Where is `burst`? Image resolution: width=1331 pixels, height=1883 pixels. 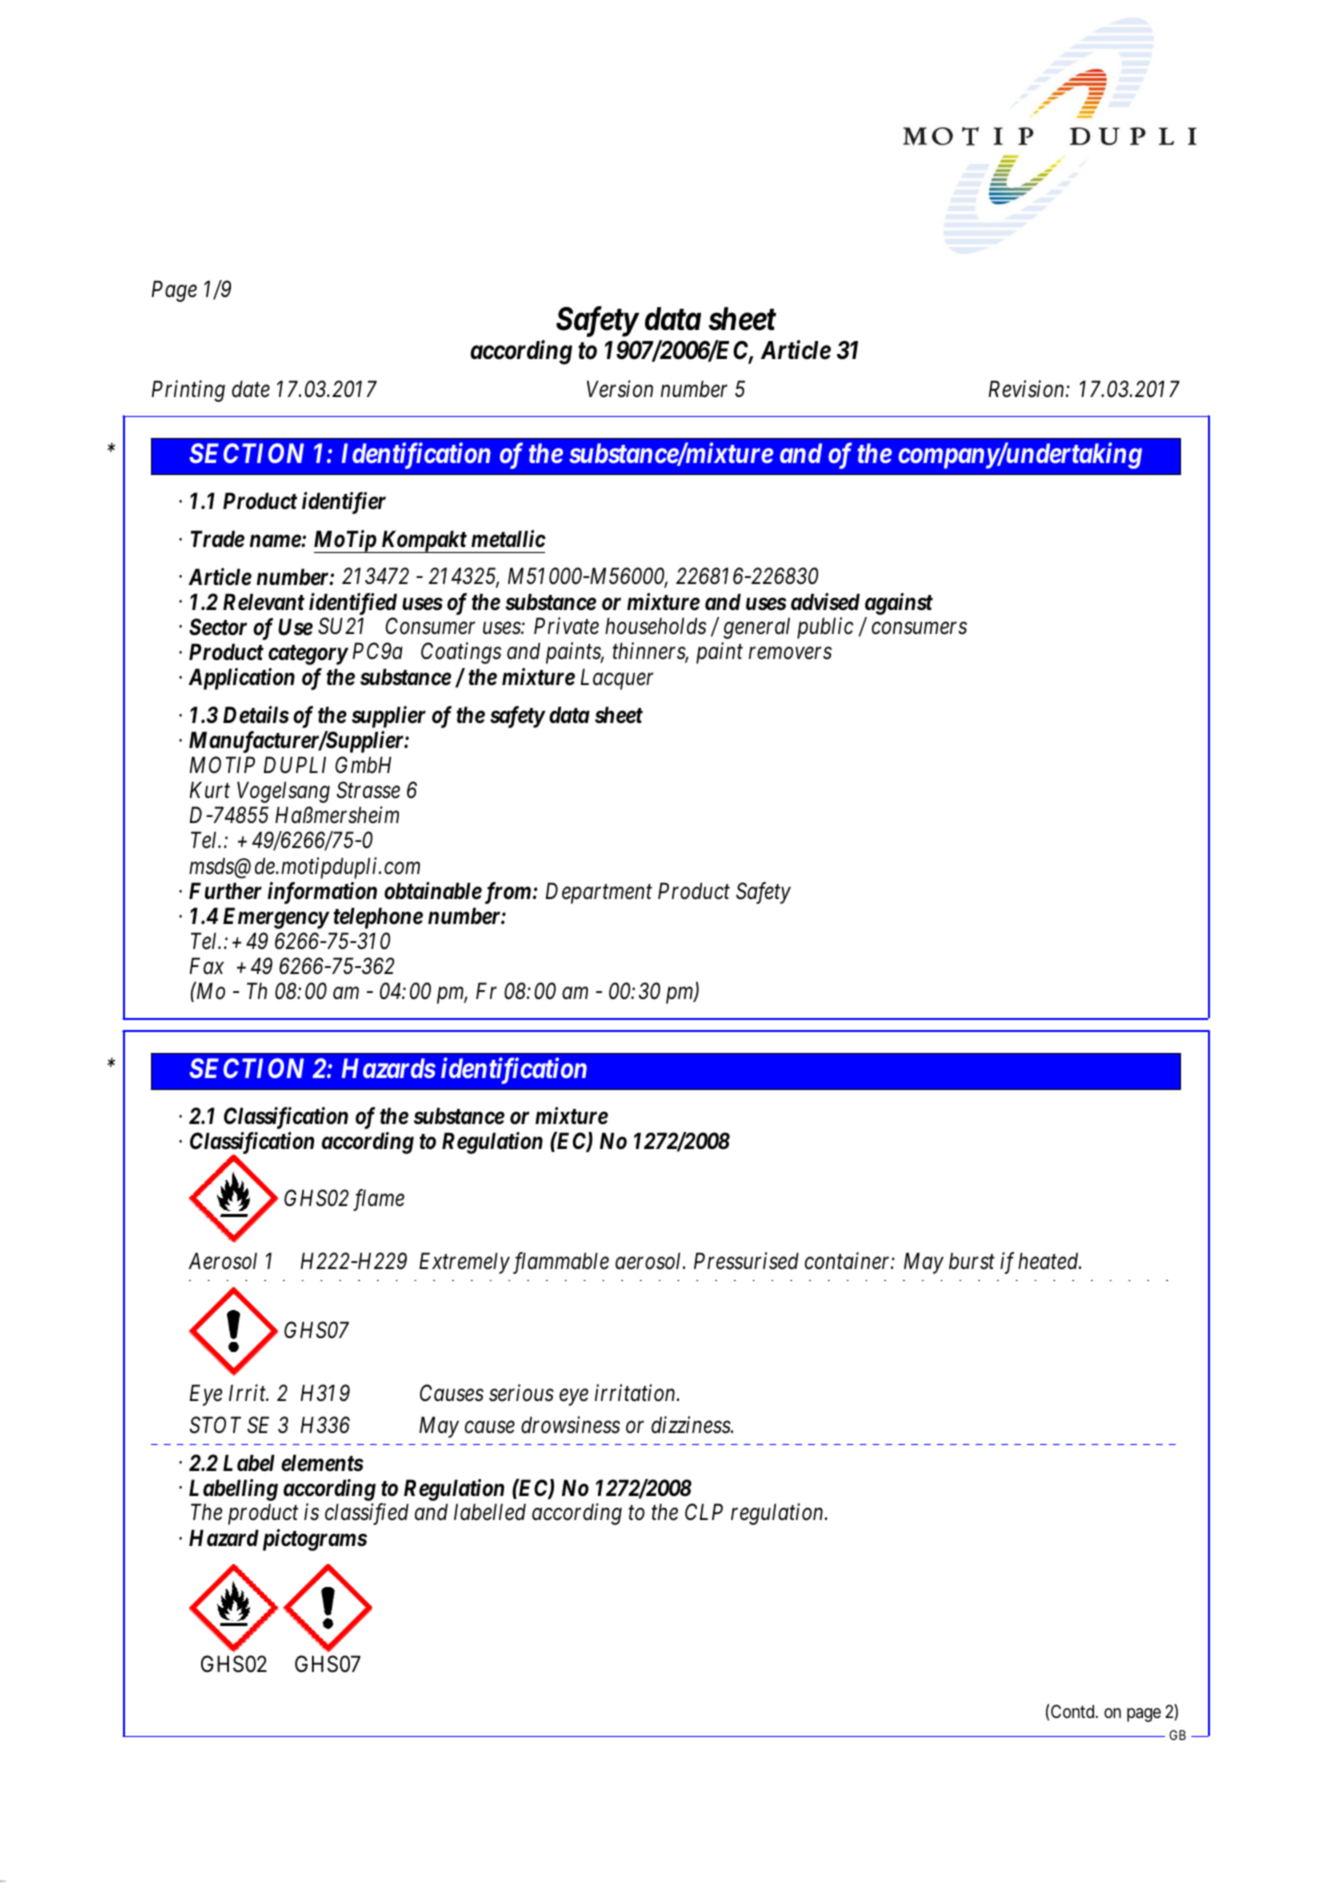 burst is located at coordinates (972, 1261).
